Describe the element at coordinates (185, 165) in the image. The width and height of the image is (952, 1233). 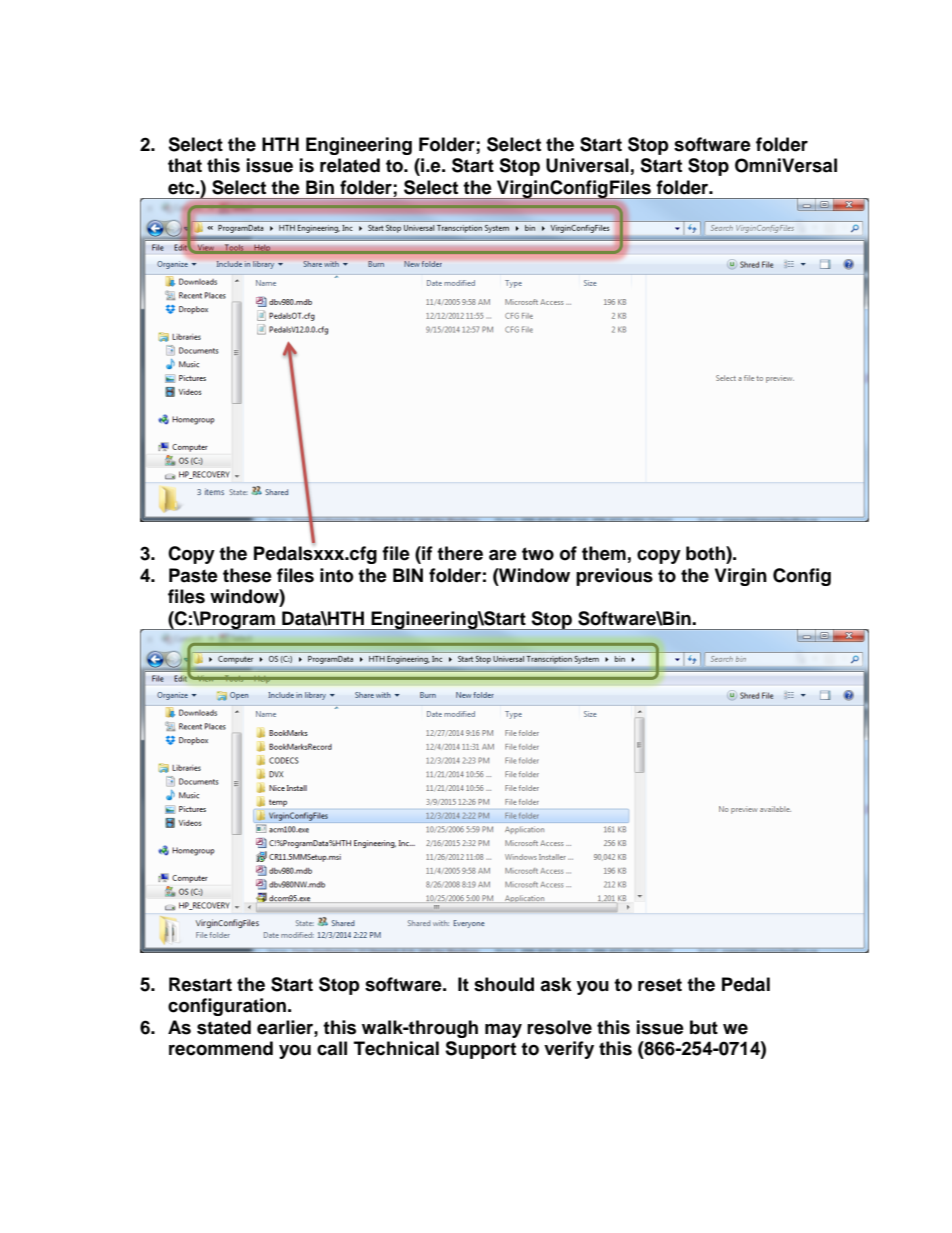
I see `that` at that location.
